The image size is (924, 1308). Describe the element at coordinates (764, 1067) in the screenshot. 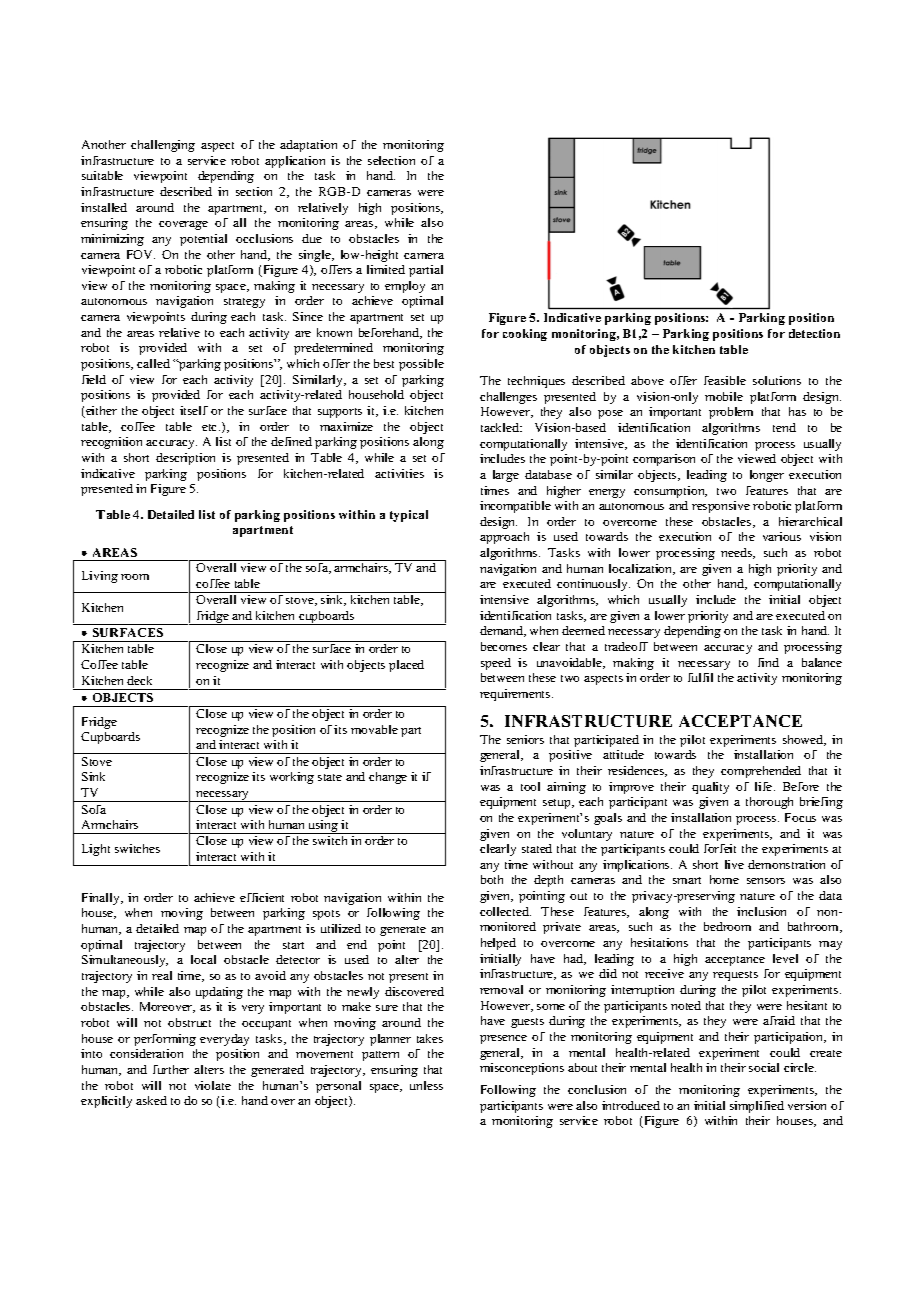

I see `social` at that location.
